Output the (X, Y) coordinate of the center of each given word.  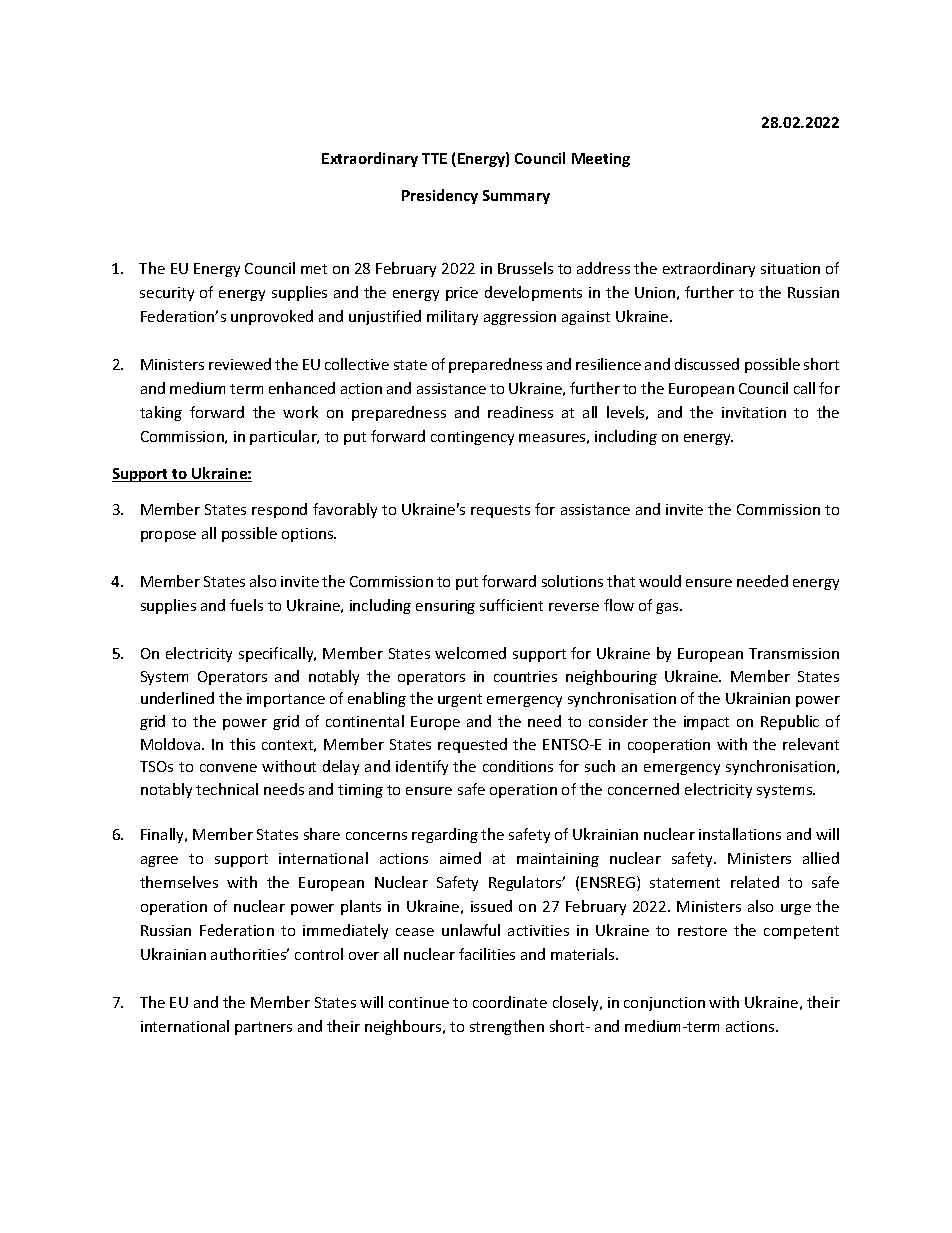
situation (790, 268)
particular (284, 437)
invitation (754, 412)
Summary (516, 197)
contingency (472, 438)
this (242, 744)
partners (263, 1028)
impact (706, 723)
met (314, 269)
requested (472, 745)
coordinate (510, 1002)
